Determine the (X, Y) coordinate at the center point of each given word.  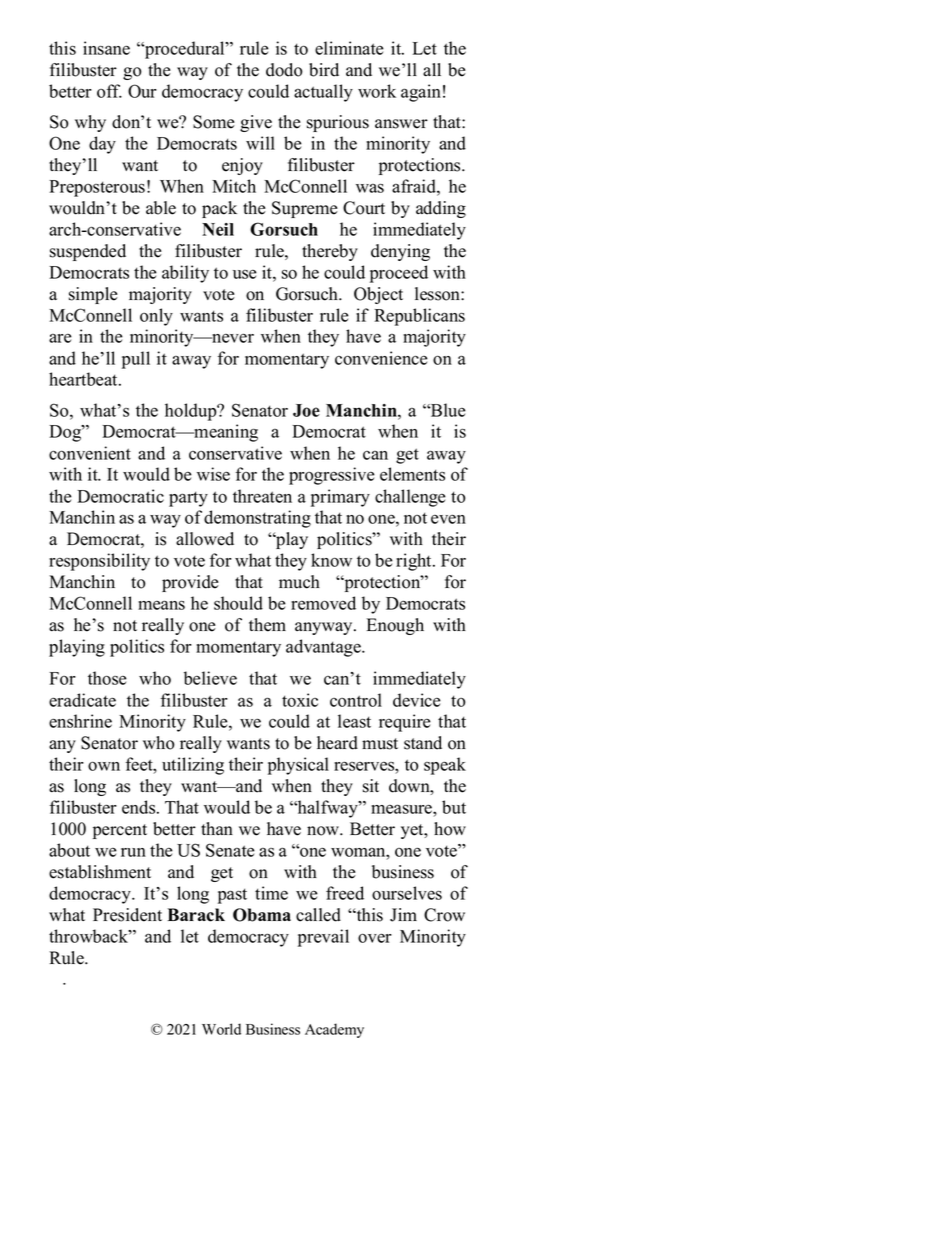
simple (93, 295)
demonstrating (257, 519)
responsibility (99, 562)
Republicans (419, 317)
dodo (284, 70)
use (245, 274)
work (377, 91)
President (127, 915)
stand (423, 743)
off (109, 91)
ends (140, 807)
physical (298, 766)
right (415, 562)
